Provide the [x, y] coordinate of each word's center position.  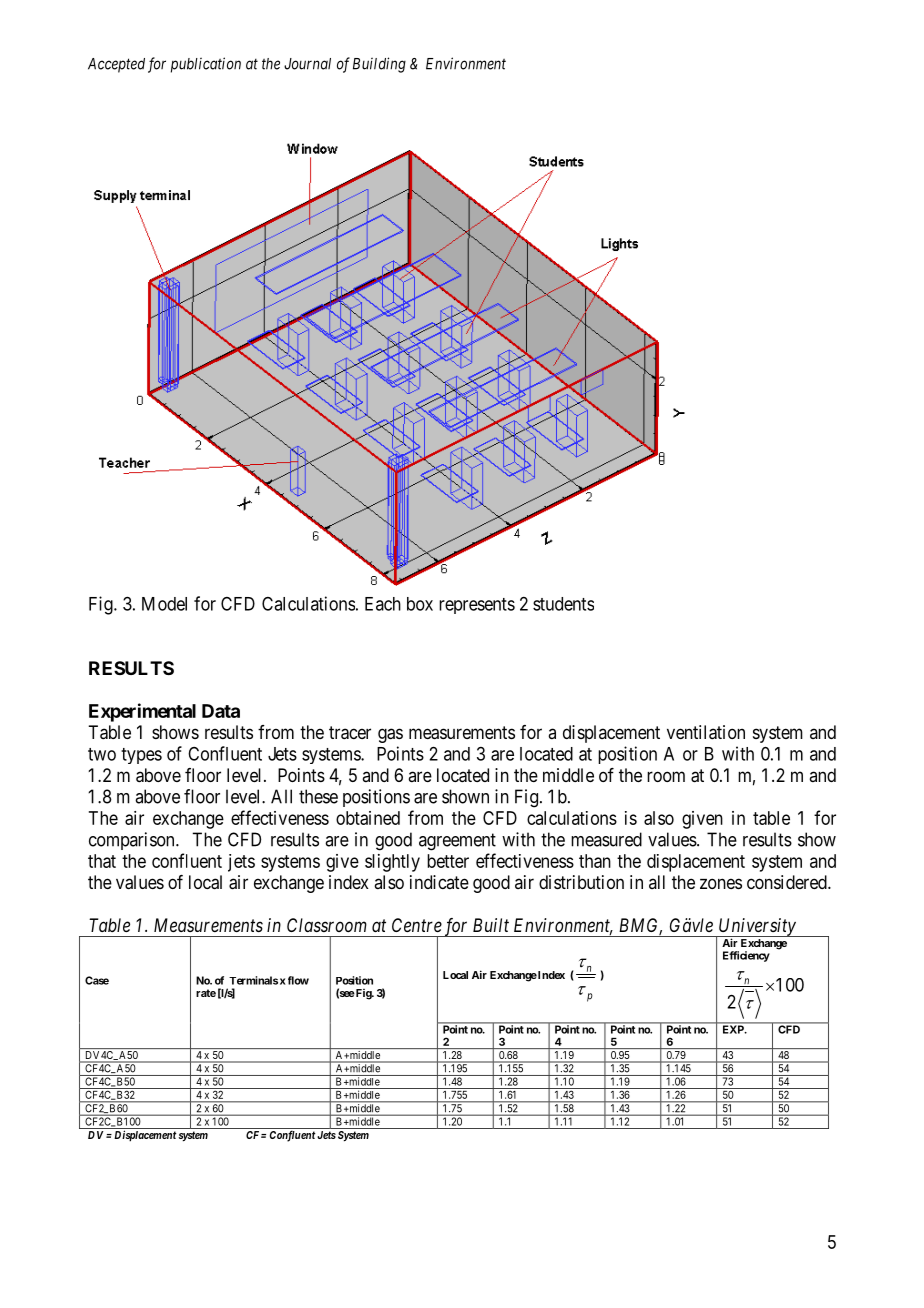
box [420, 604]
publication [206, 65]
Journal [307, 64]
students [563, 604]
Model [164, 604]
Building [379, 65]
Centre [417, 925]
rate [206, 993]
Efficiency [746, 956]
